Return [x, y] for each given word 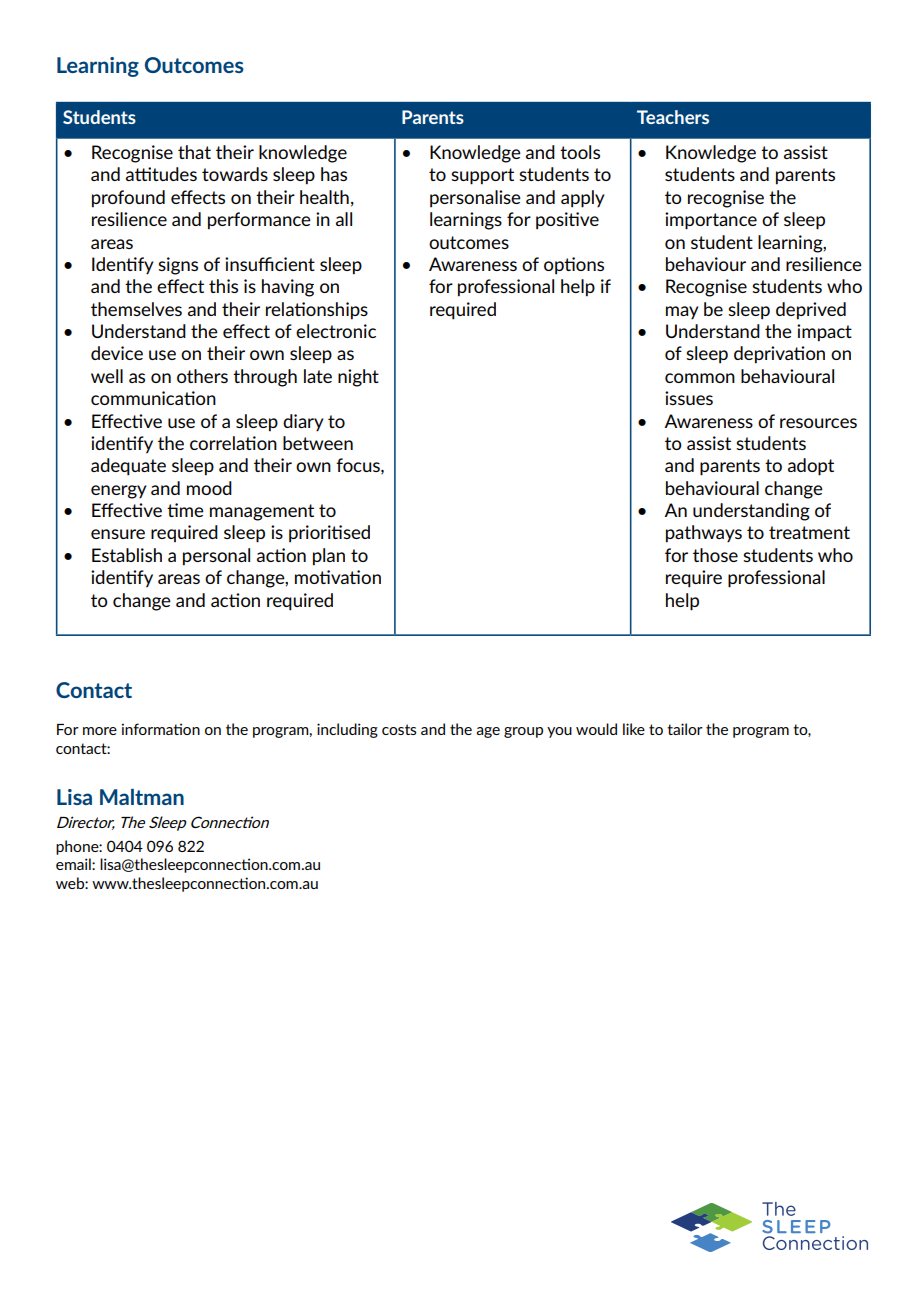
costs [399, 729]
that [194, 152]
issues [689, 398]
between [318, 443]
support [482, 176]
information [161, 729]
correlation [233, 443]
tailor [685, 729]
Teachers [673, 117]
